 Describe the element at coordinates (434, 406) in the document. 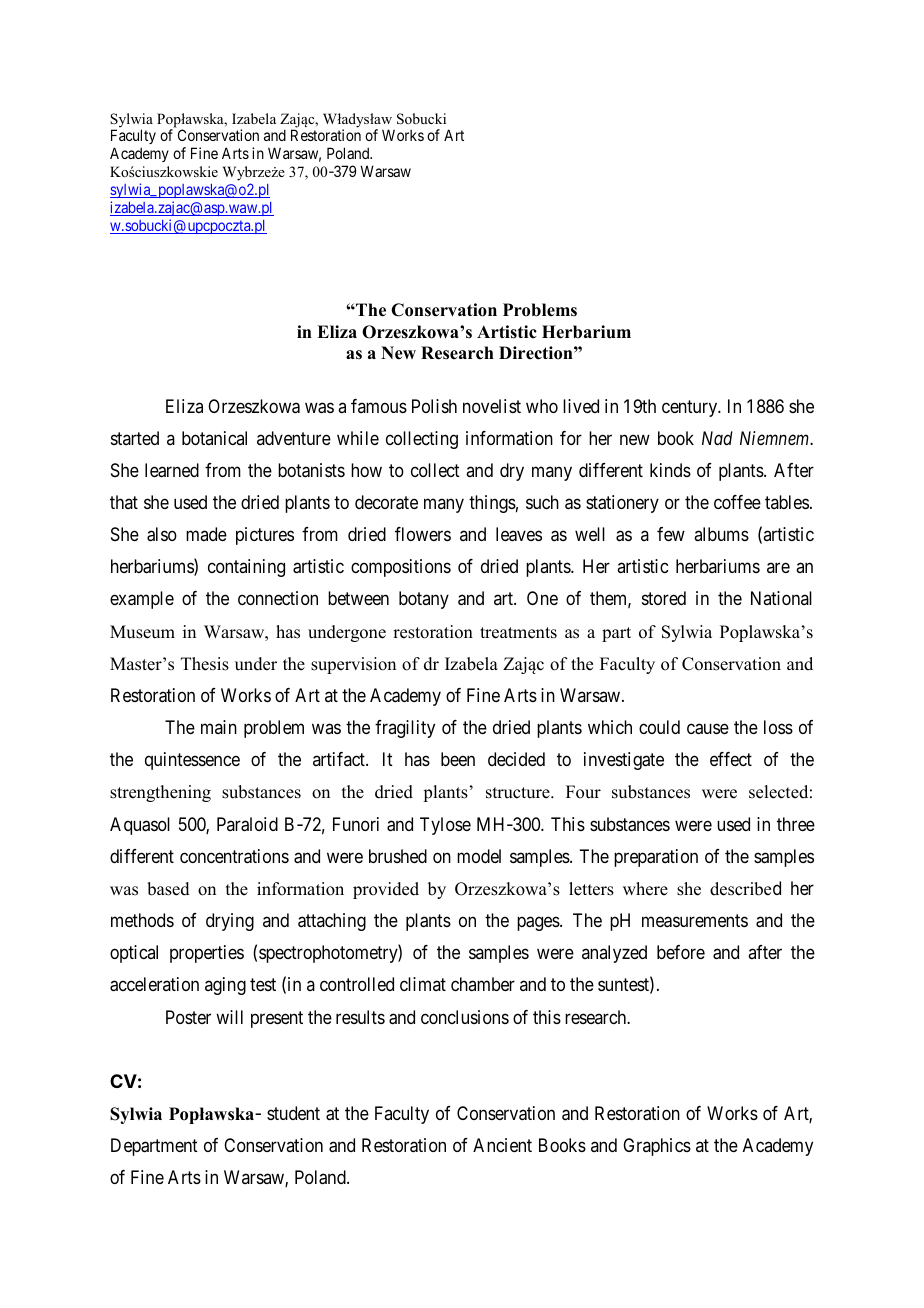

I see `Polish` at that location.
